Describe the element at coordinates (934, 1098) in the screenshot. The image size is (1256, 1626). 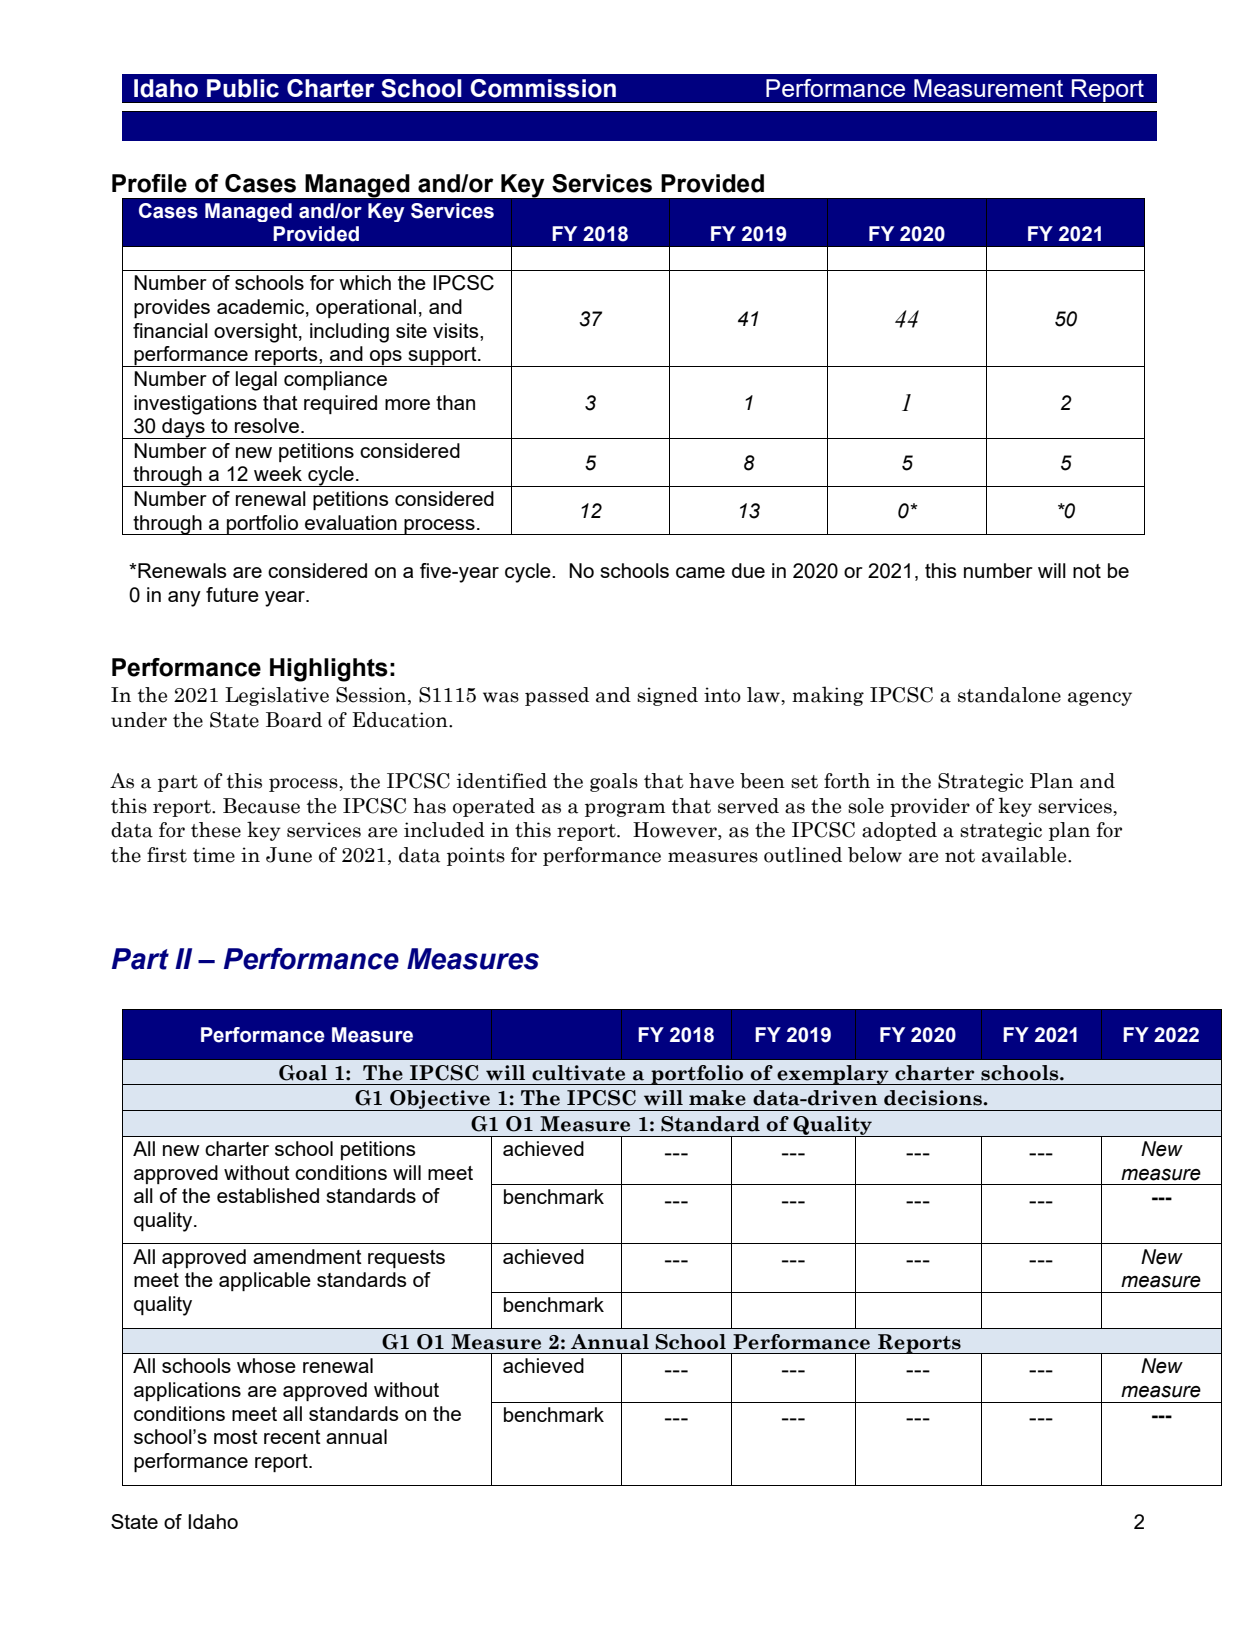
I see `decisions` at that location.
